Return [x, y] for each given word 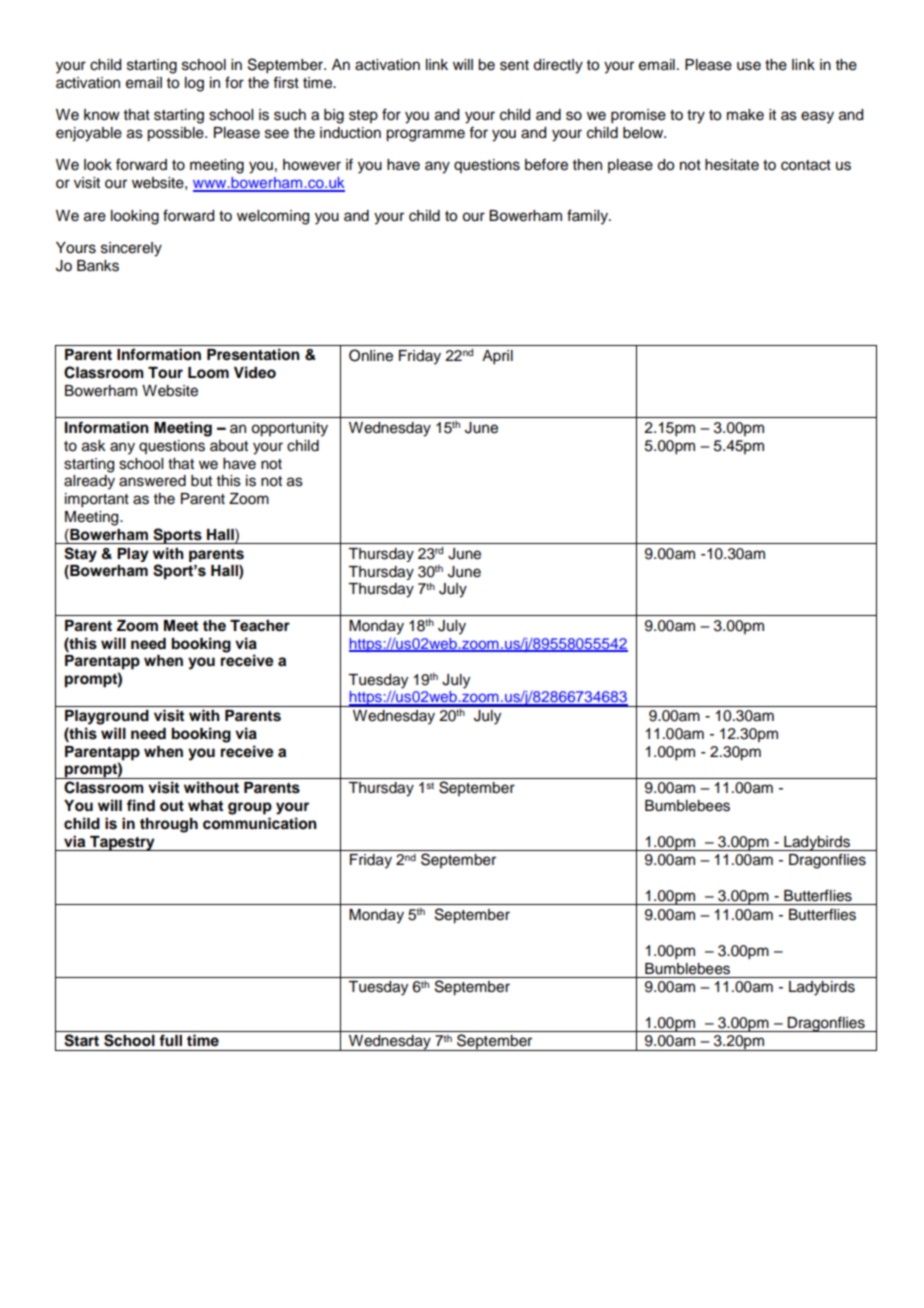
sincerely [131, 249]
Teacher [260, 626]
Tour [165, 373]
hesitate [732, 165]
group [250, 808]
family [588, 217]
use [749, 66]
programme [425, 135]
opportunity [289, 429]
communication [260, 823]
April [497, 357]
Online [371, 355]
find [141, 805]
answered [152, 481]
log [194, 84]
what [205, 805]
